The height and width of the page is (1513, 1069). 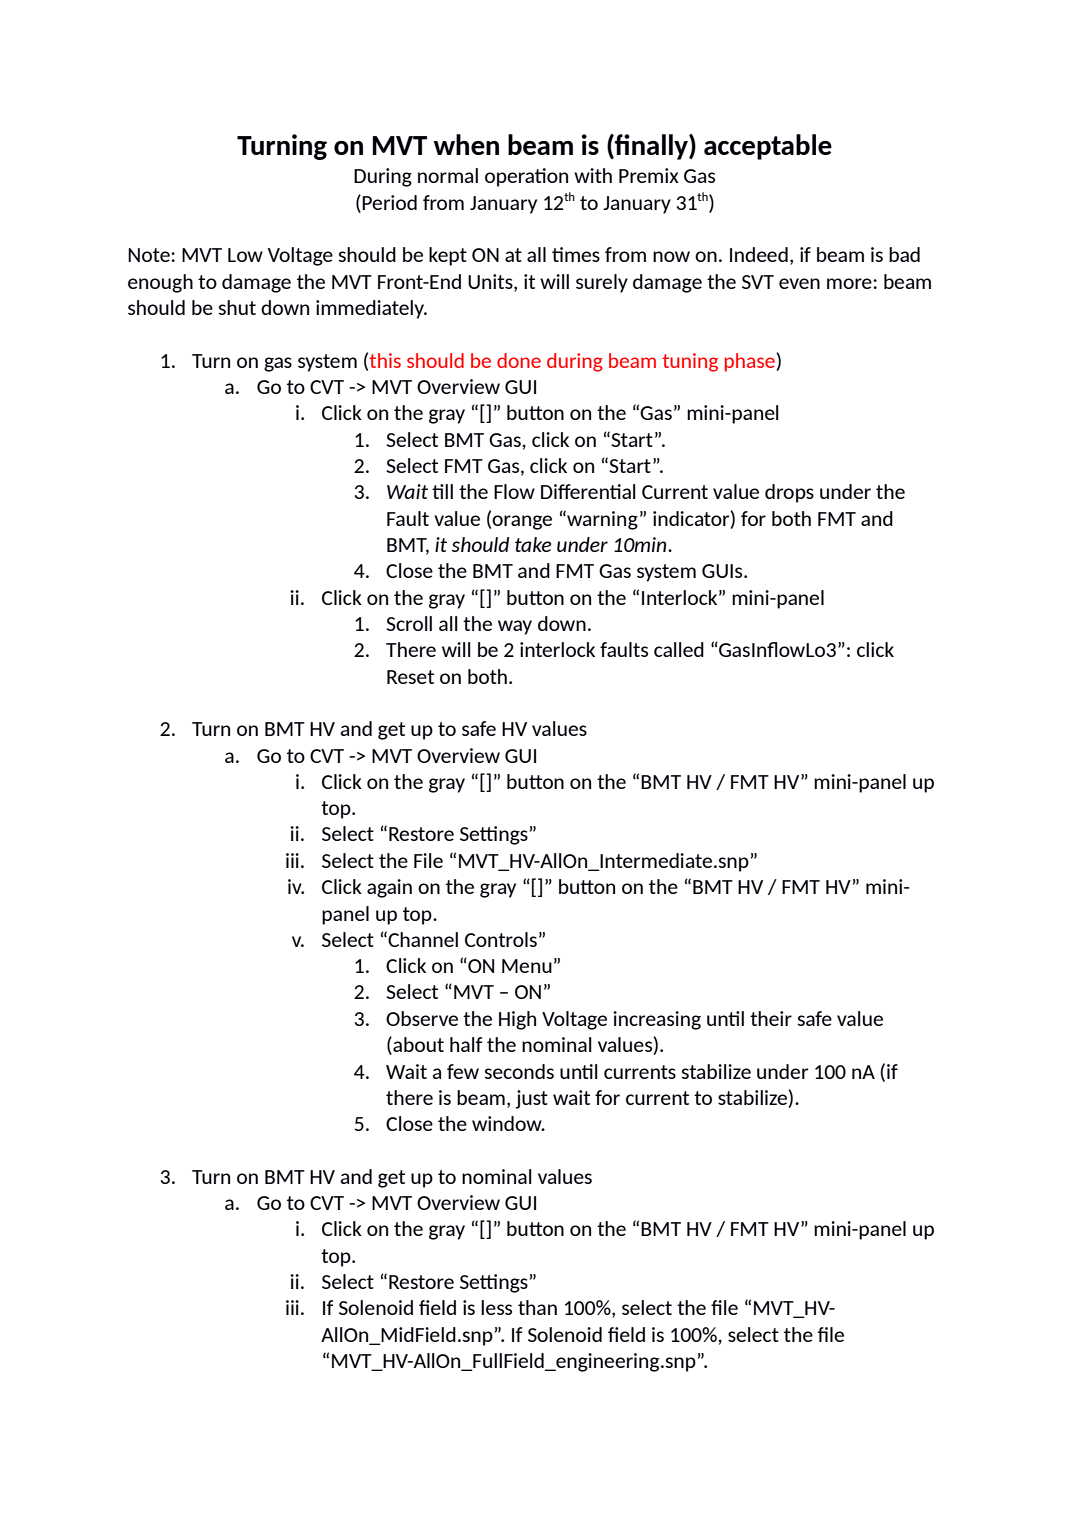 What do you see at coordinates (526, 177) in the page?
I see `operation` at bounding box center [526, 177].
